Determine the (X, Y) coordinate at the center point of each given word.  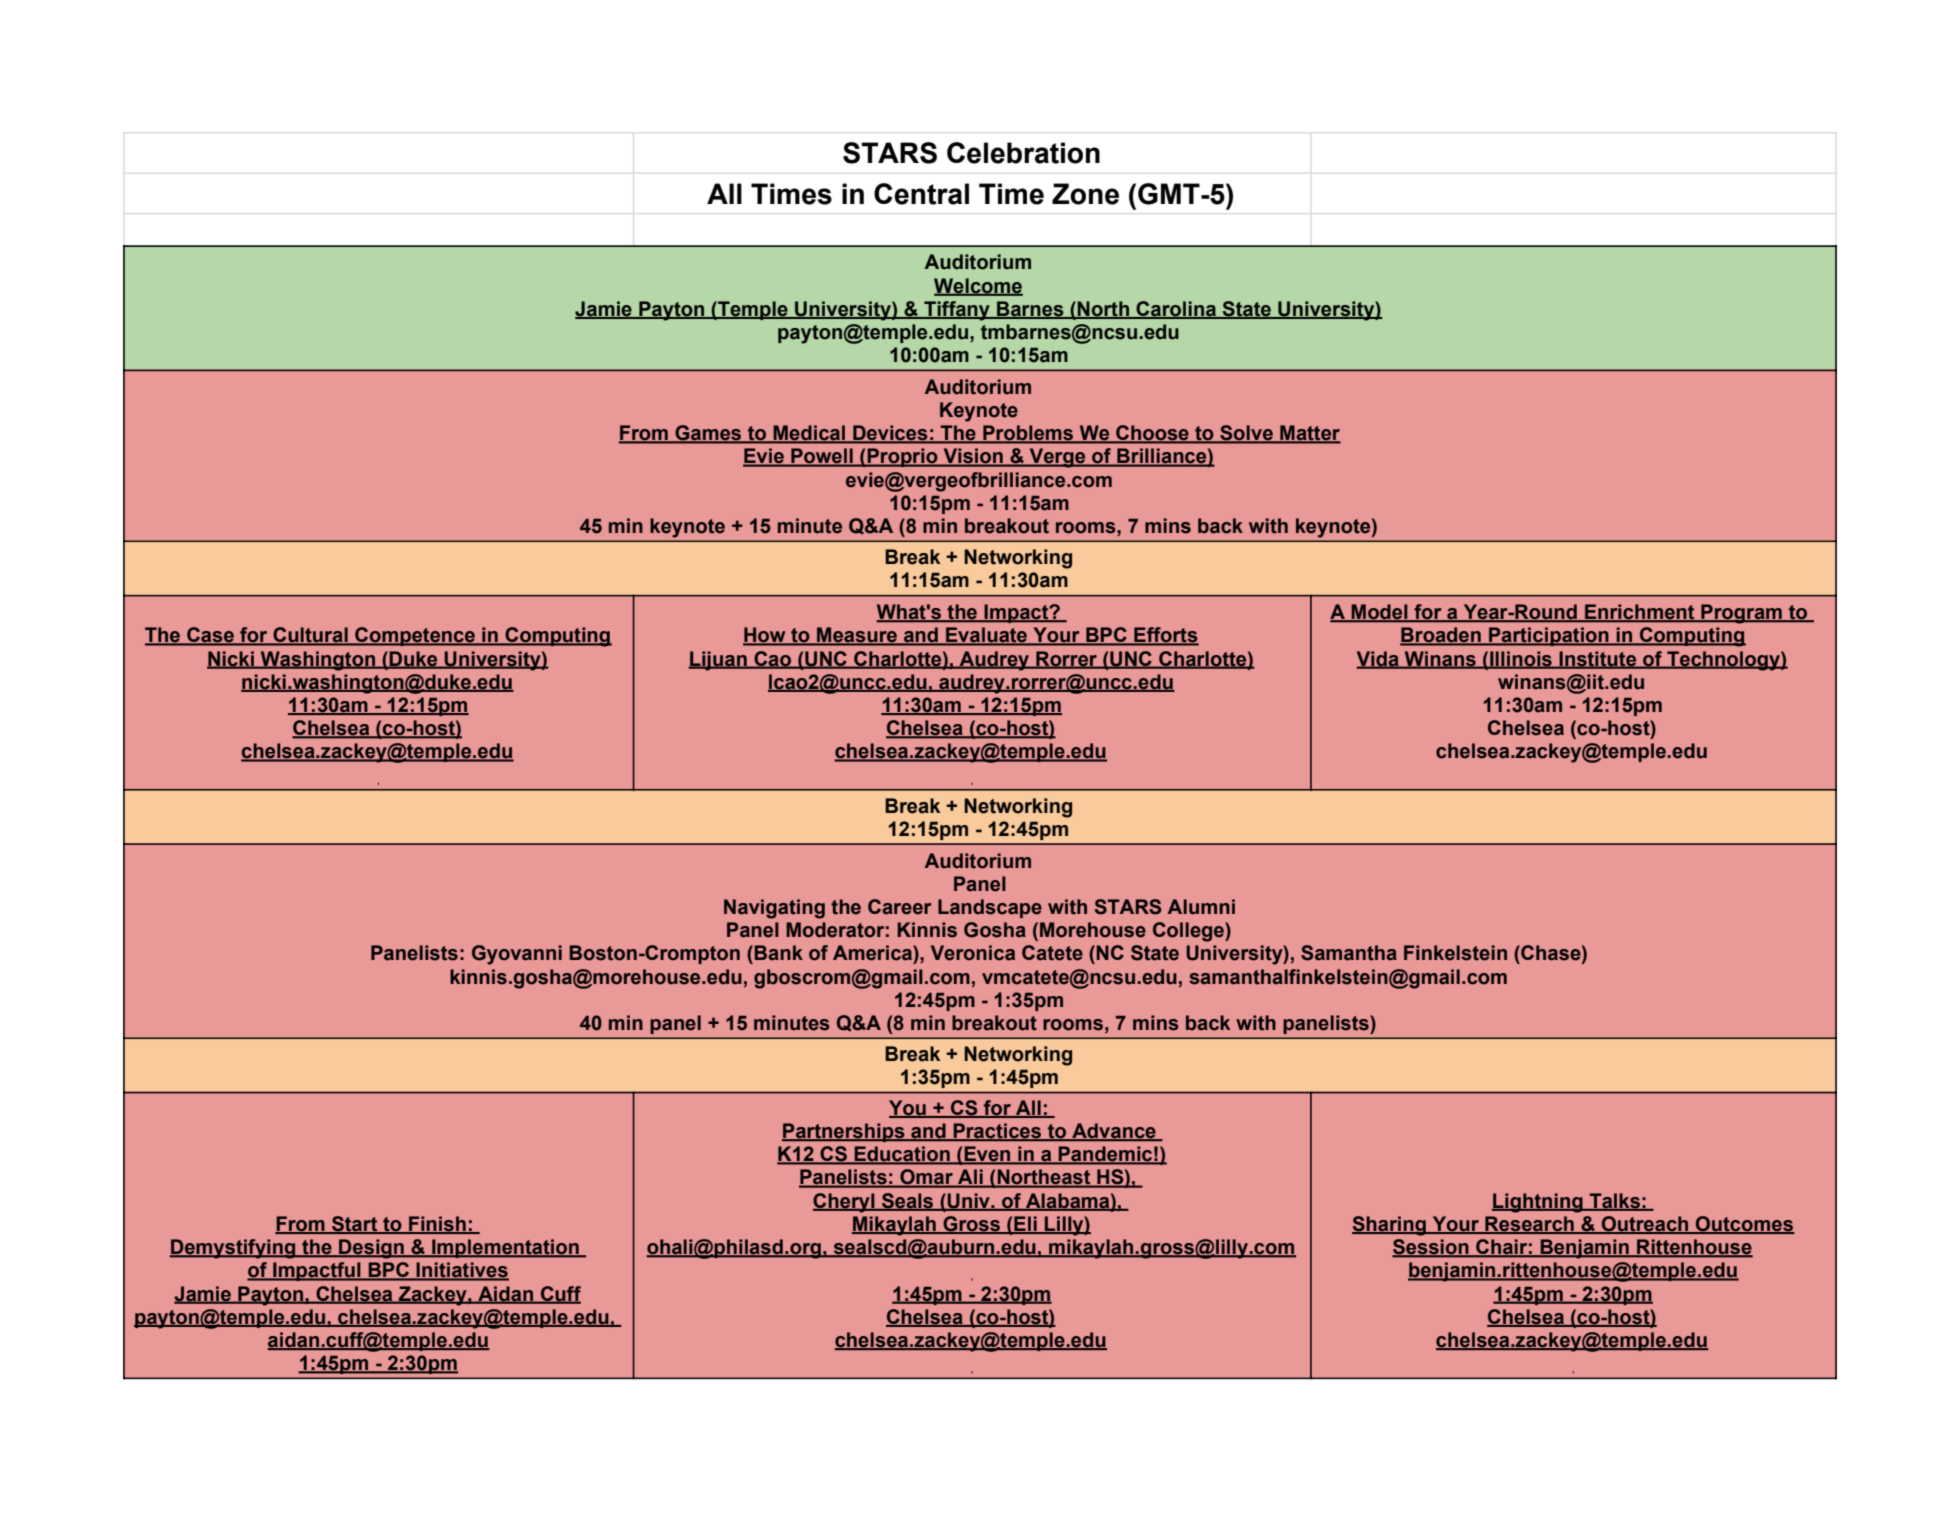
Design (371, 1249)
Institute (1598, 659)
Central (921, 194)
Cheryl (845, 1203)
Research (1529, 1225)
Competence (415, 636)
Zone (1085, 194)
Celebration (1023, 153)
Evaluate (987, 636)
